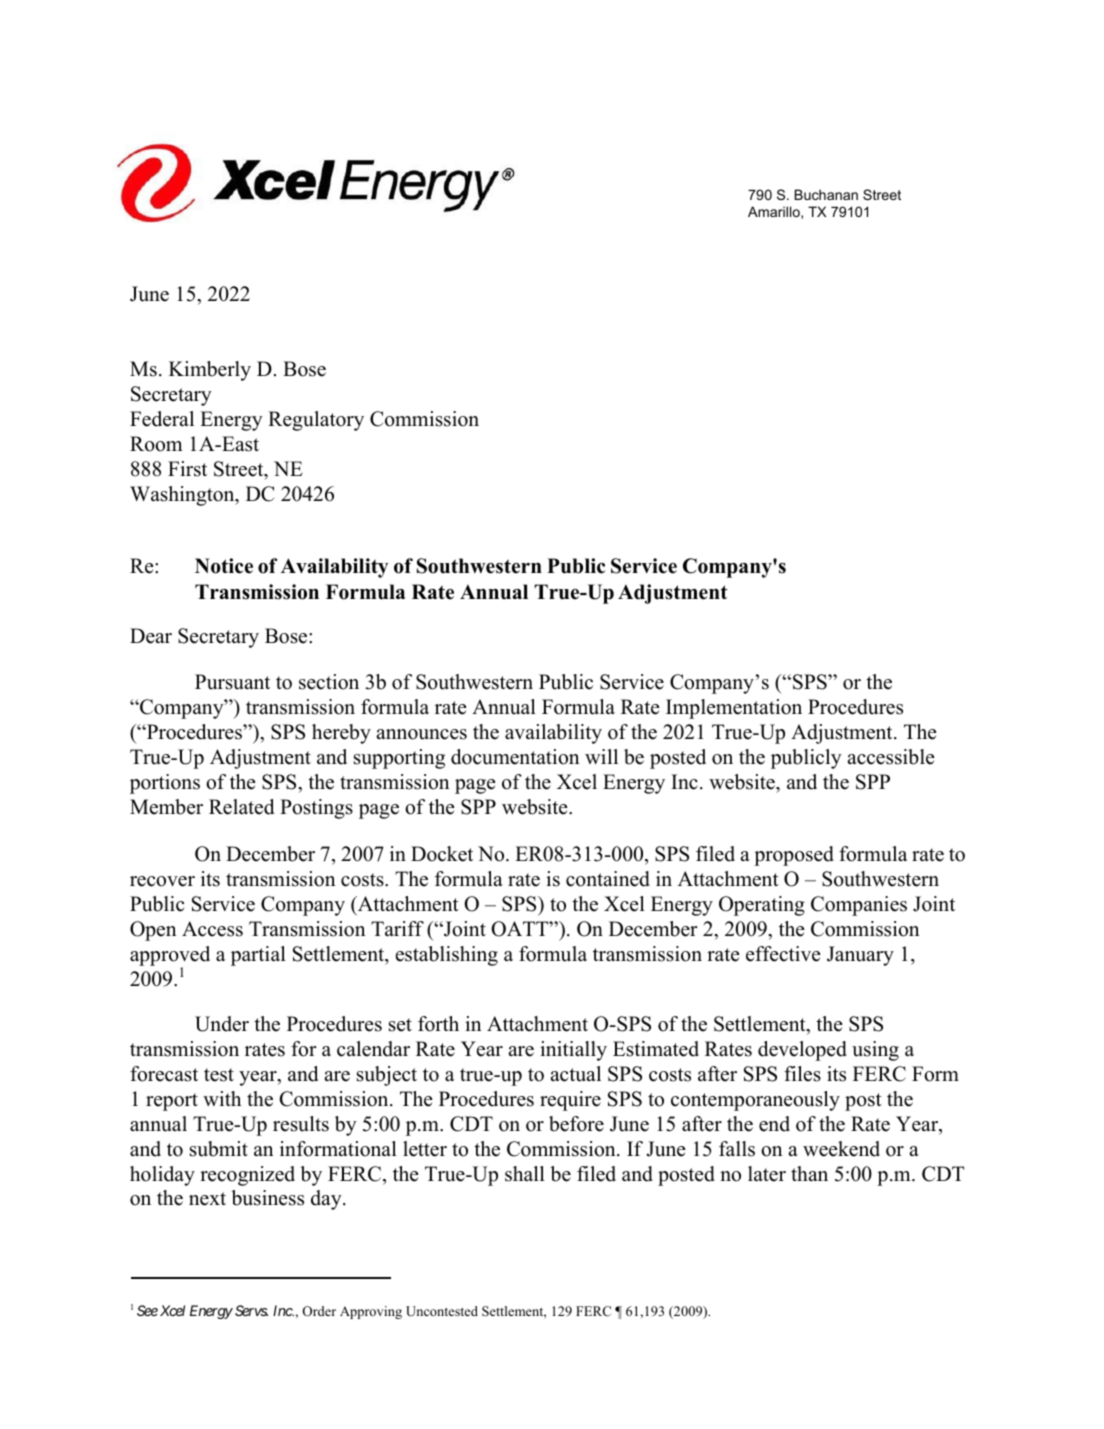 The width and height of the screenshot is (1104, 1429). What do you see at coordinates (319, 1311) in the screenshot?
I see `Order` at bounding box center [319, 1311].
